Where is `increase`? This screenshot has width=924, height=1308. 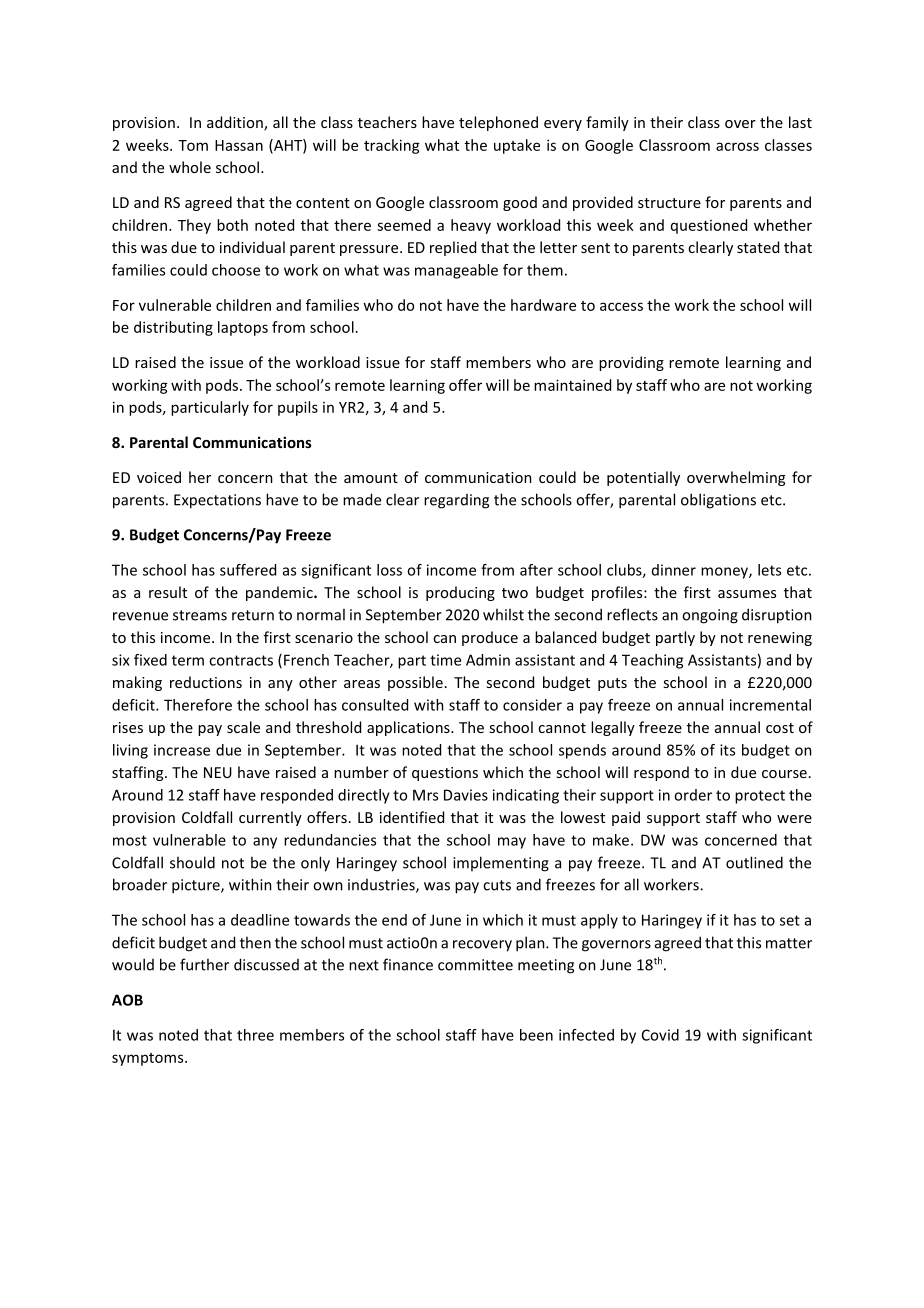 increase is located at coordinates (182, 750).
